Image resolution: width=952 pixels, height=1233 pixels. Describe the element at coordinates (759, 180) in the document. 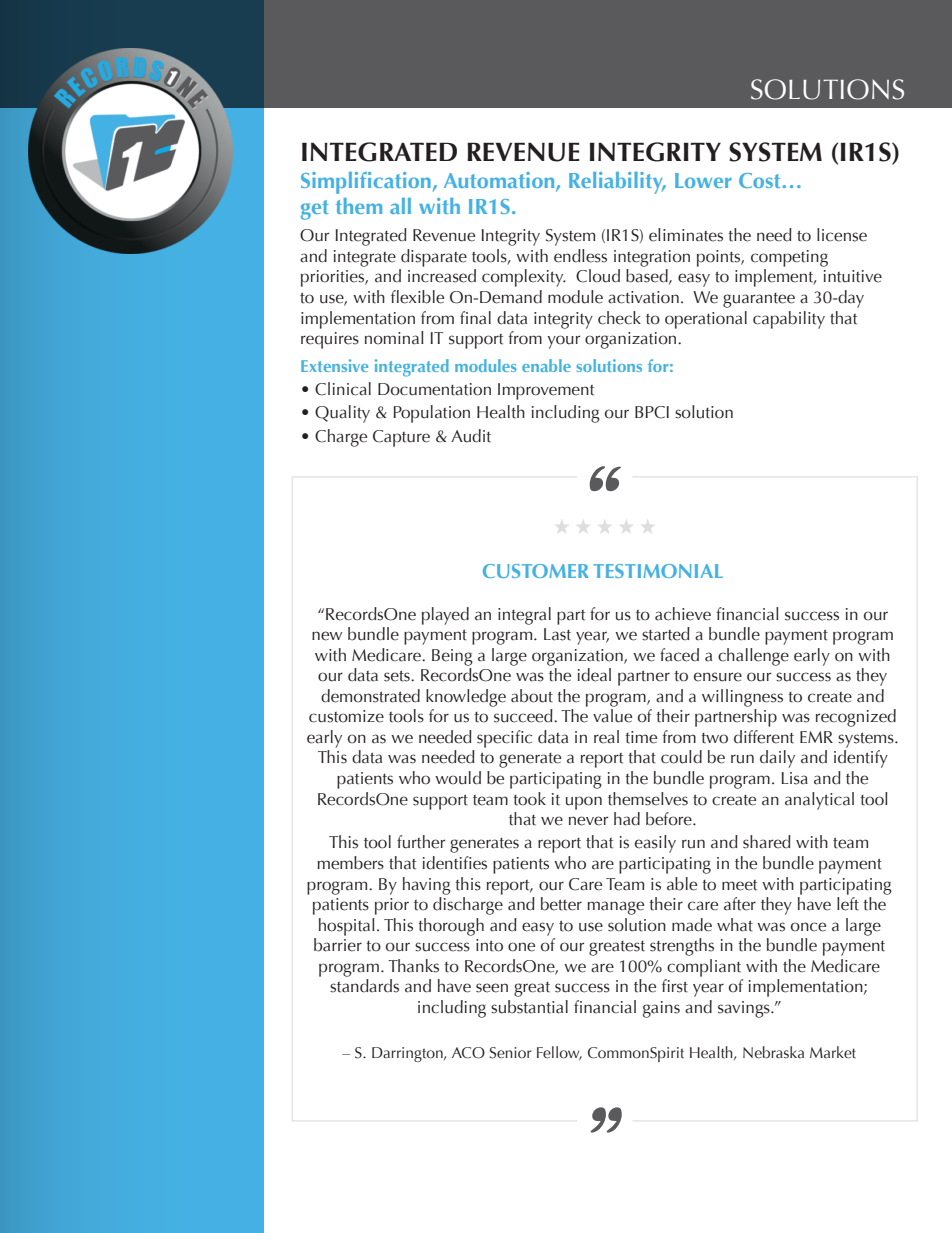

I see `Cost` at that location.
